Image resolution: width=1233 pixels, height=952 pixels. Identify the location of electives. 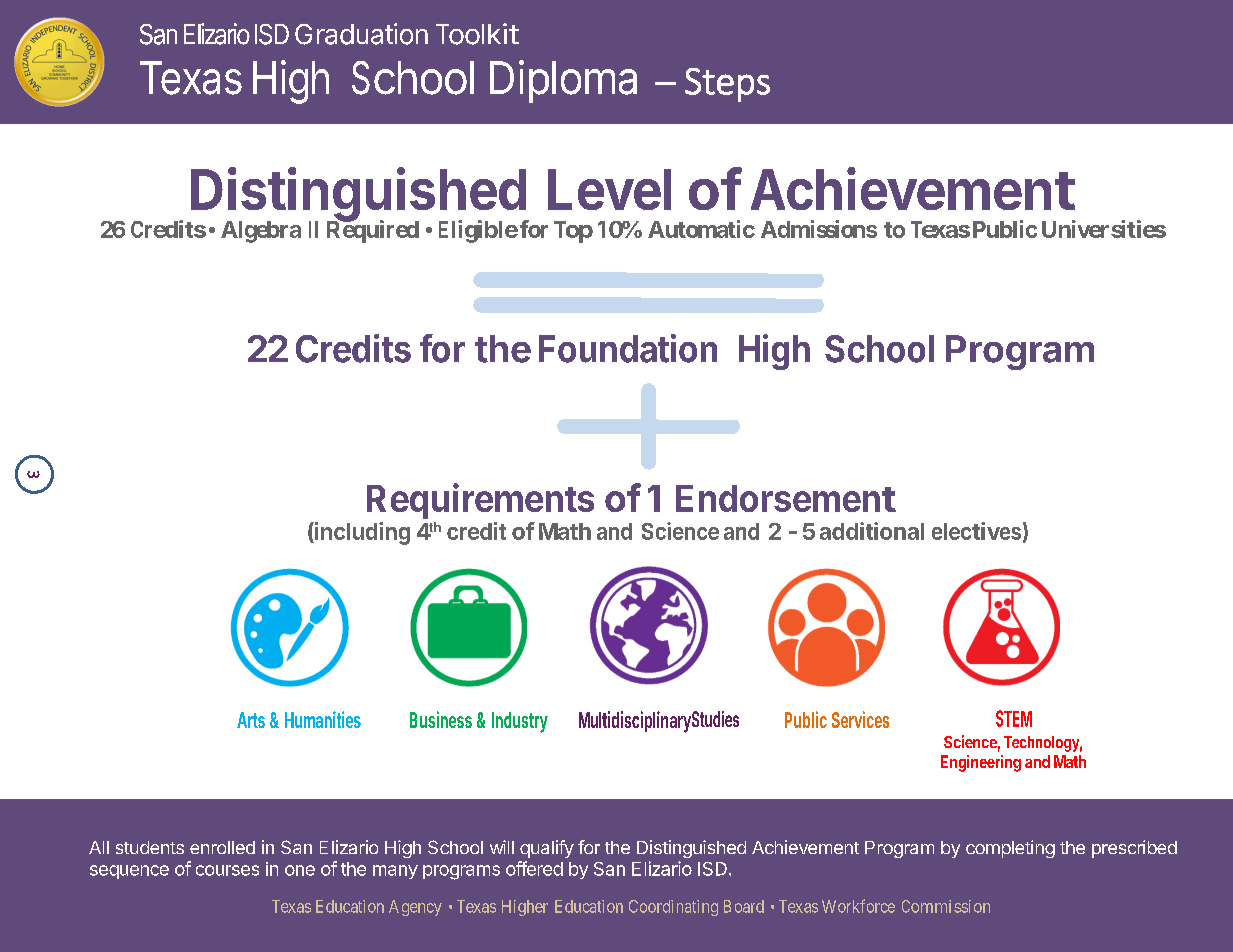
(976, 531).
